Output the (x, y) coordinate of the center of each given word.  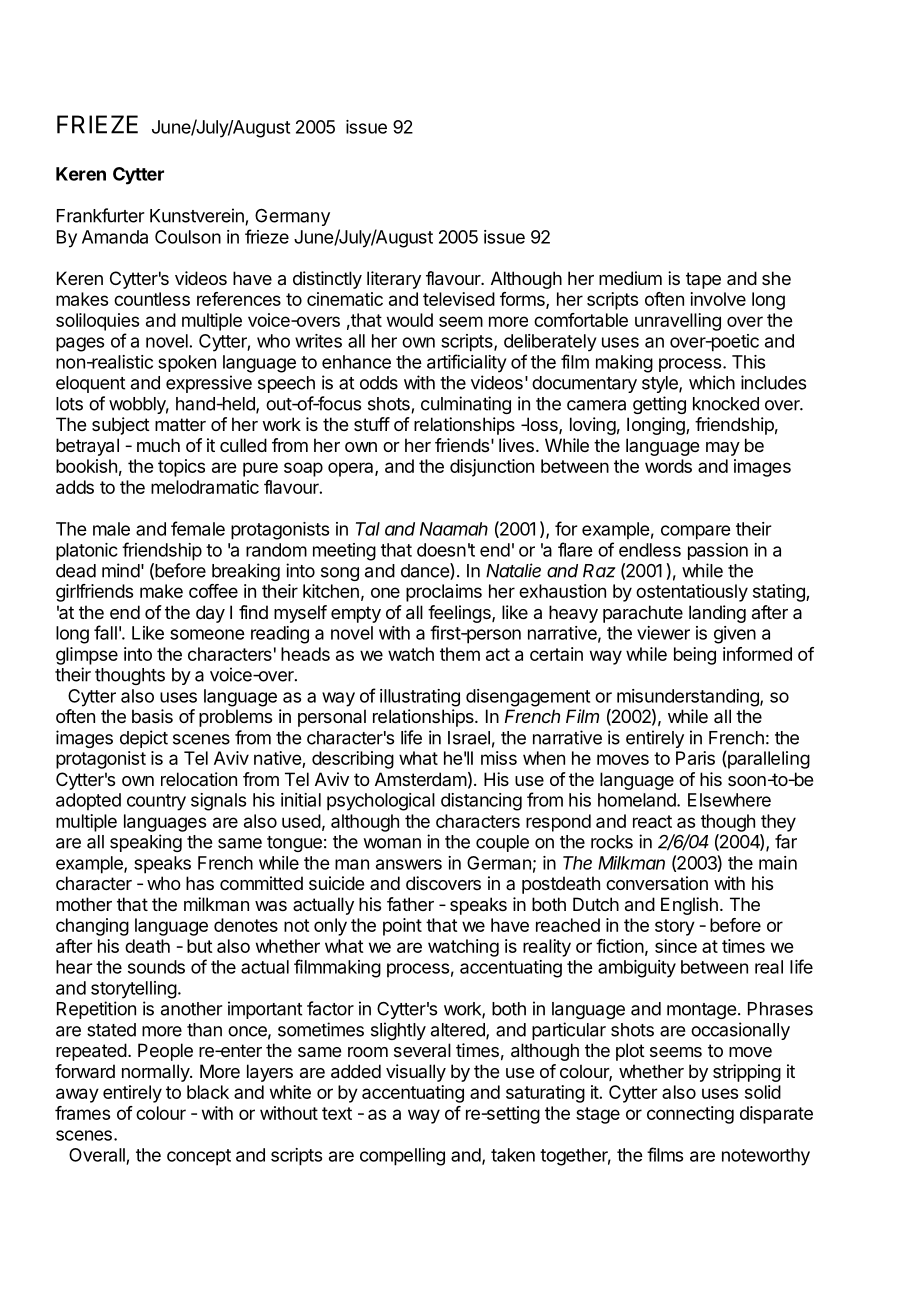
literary (394, 280)
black (208, 1092)
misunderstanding (689, 698)
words (668, 466)
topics (181, 468)
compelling (402, 1157)
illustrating (420, 698)
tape (703, 280)
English (689, 906)
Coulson (188, 237)
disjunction (492, 468)
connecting (690, 1115)
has (200, 883)
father (410, 904)
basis (152, 716)
